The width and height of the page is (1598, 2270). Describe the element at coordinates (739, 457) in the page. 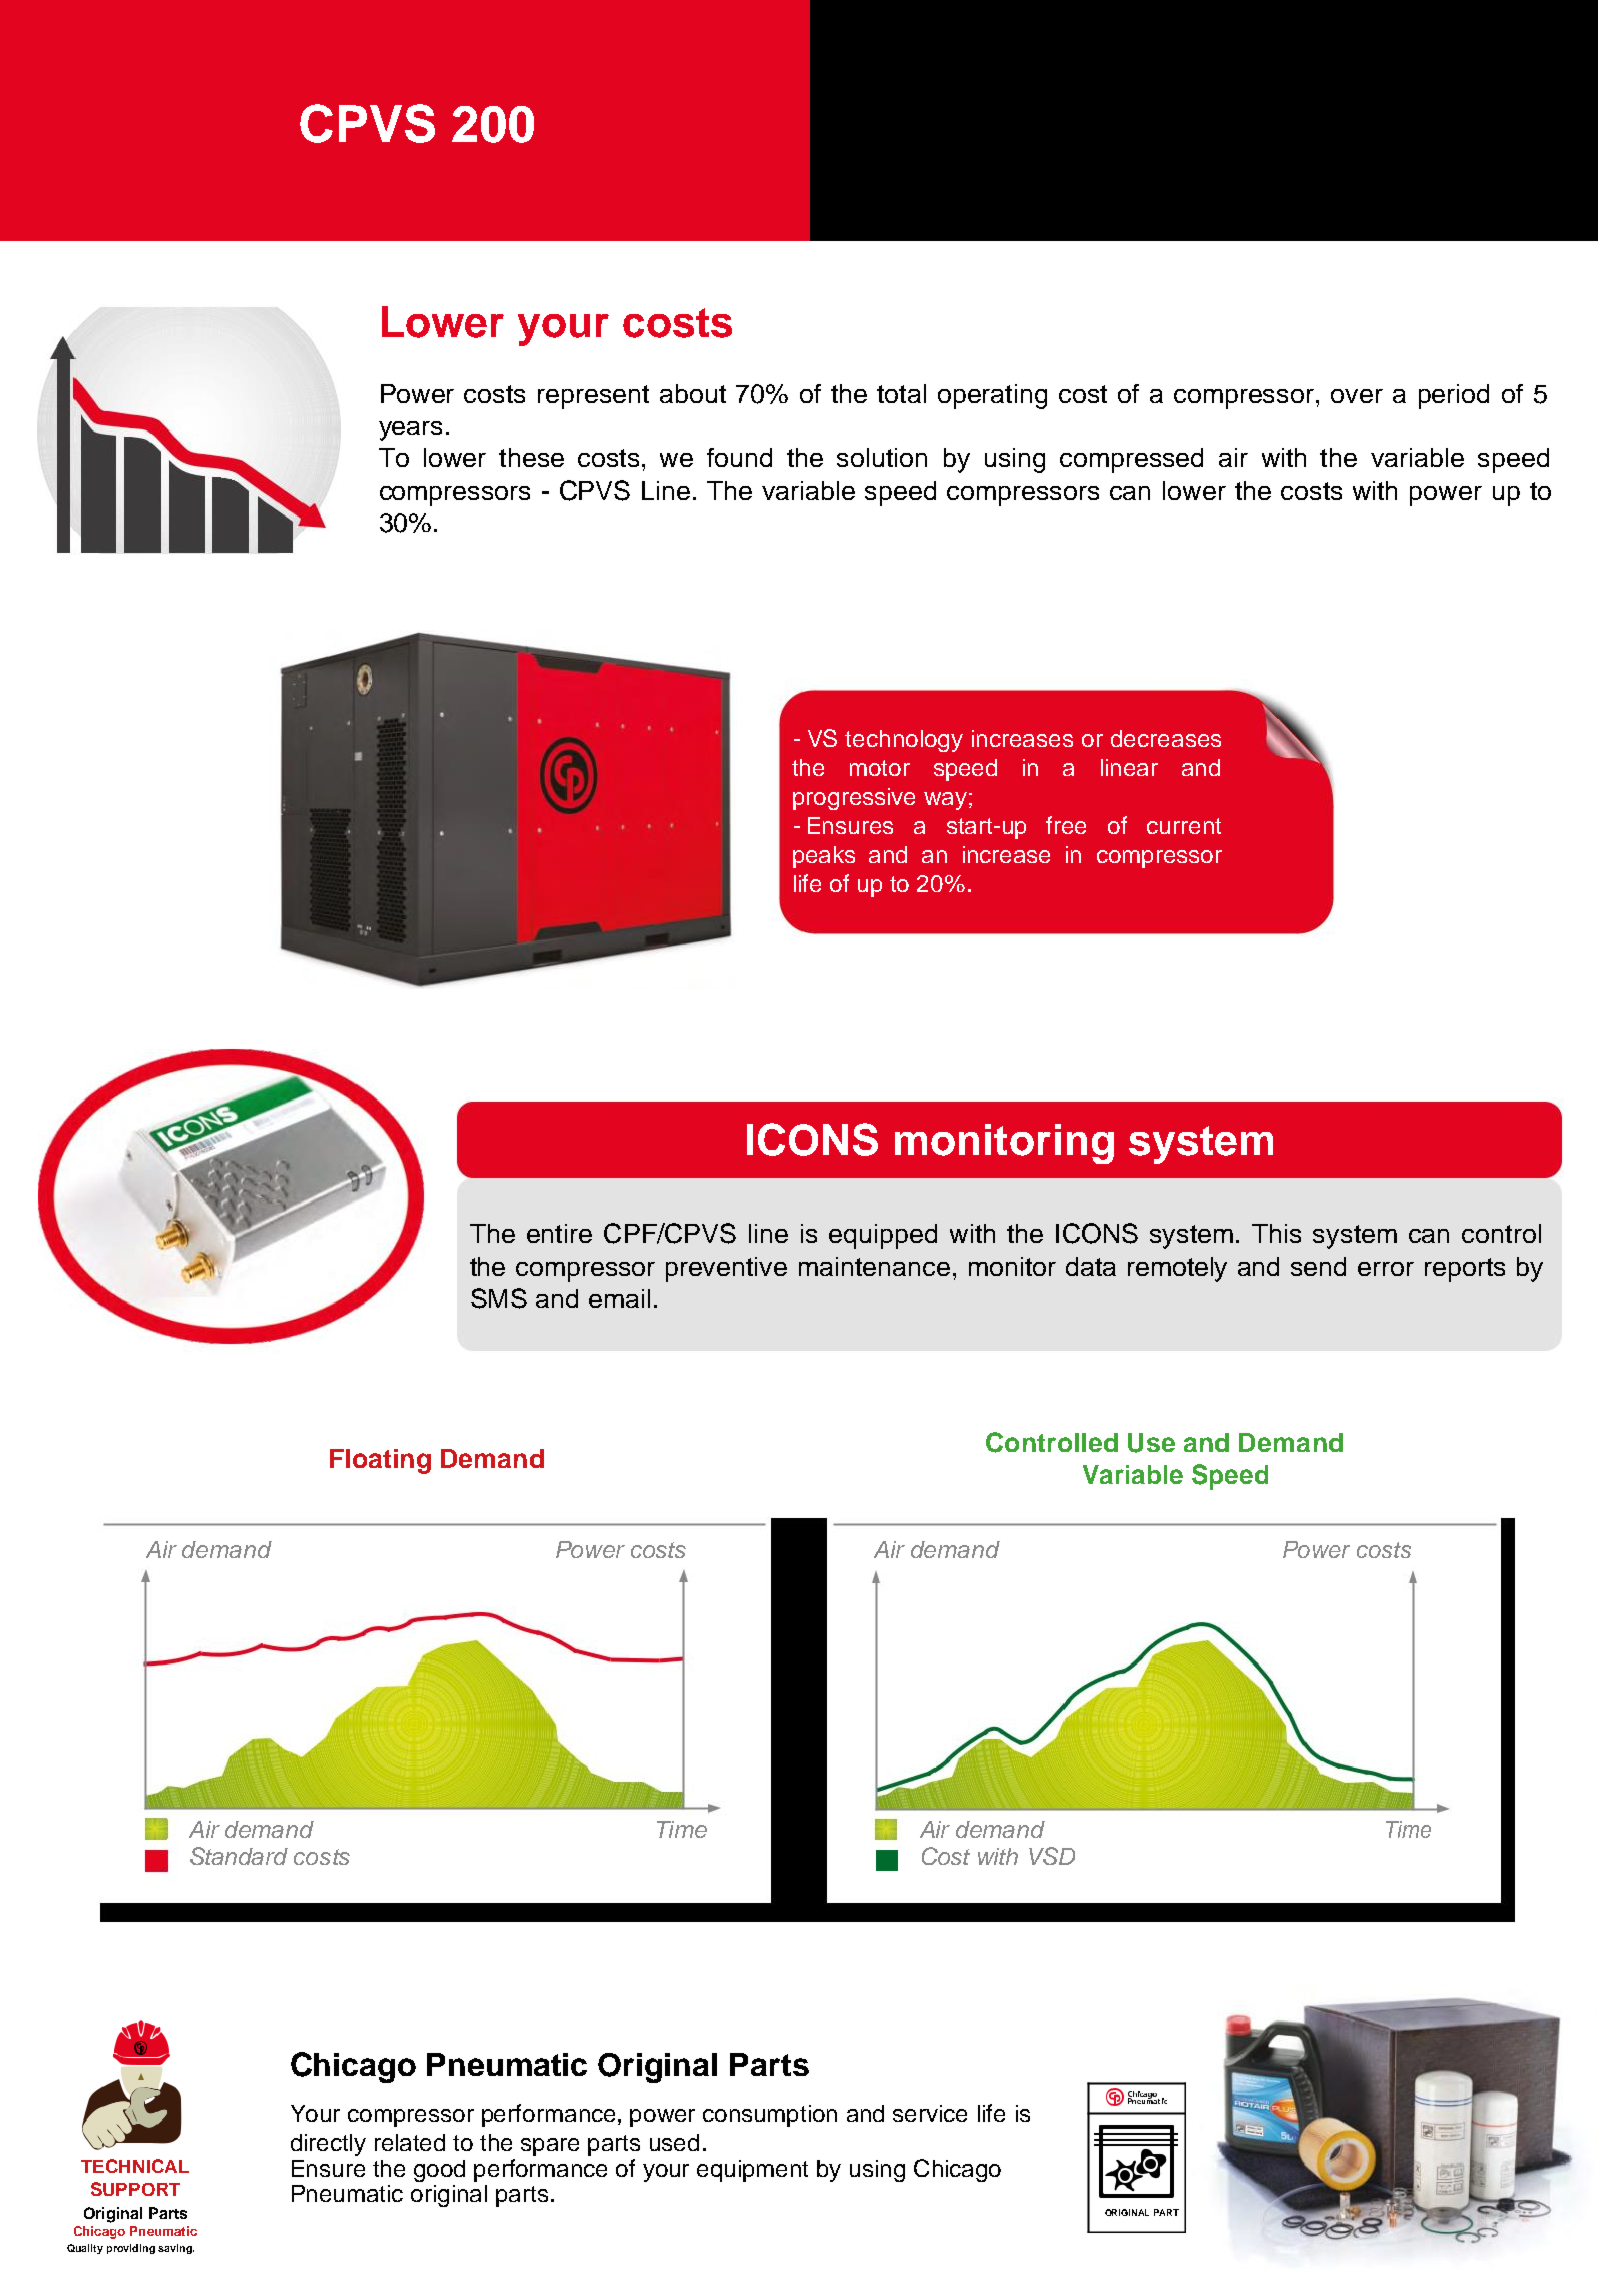

I see `found` at that location.
